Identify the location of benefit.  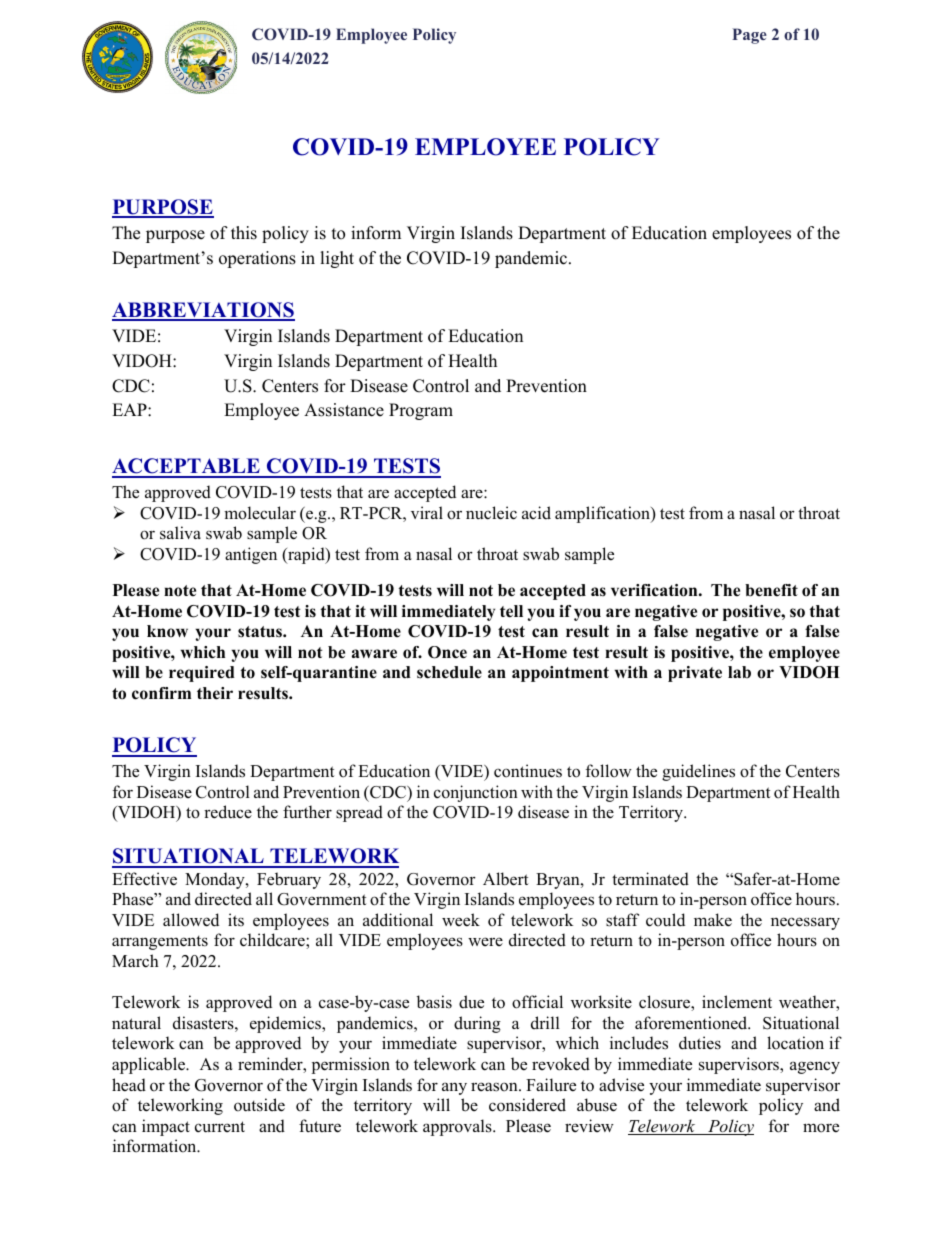
(771, 590).
